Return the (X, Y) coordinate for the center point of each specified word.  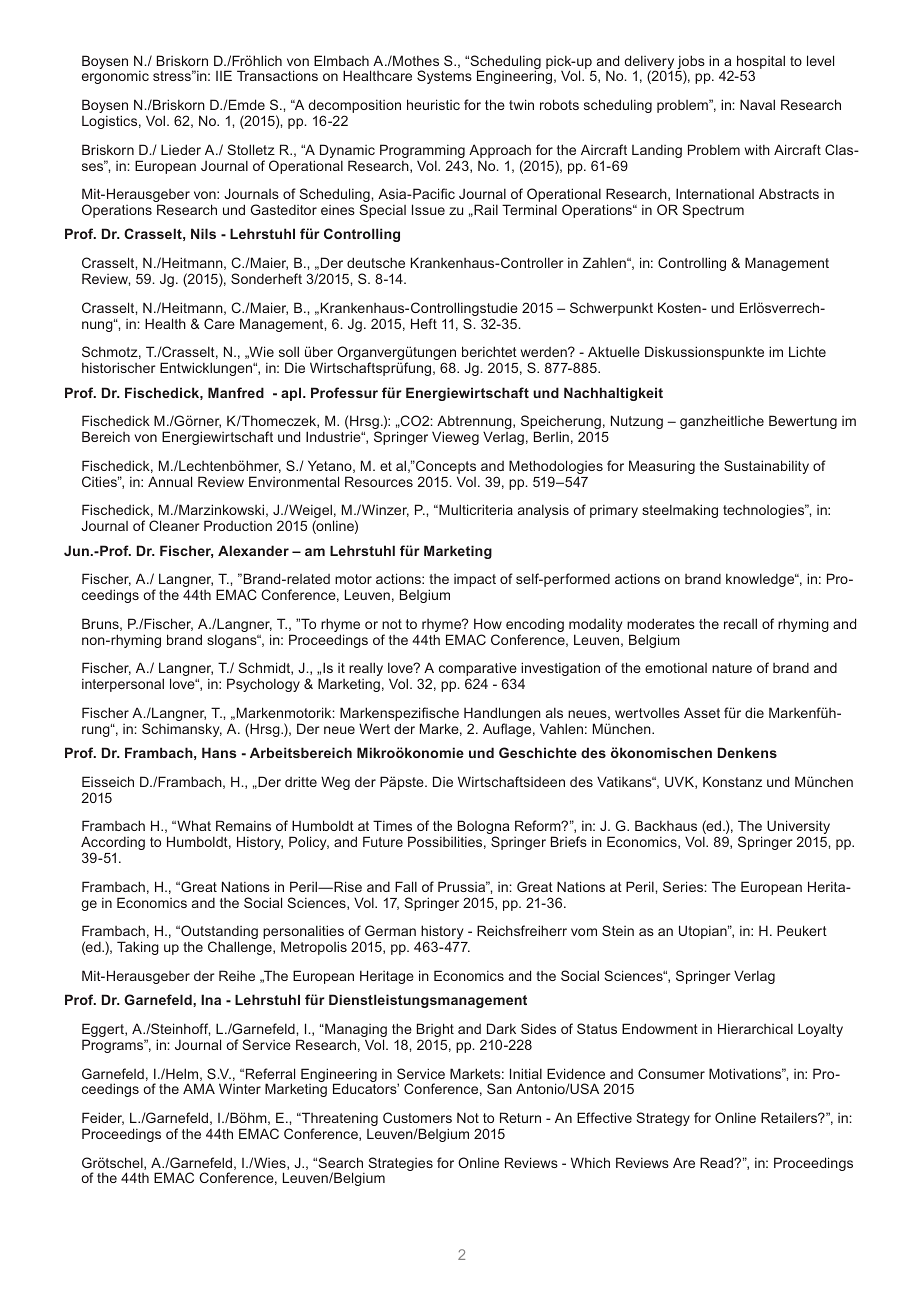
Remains (243, 825)
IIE (224, 75)
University (798, 828)
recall (740, 623)
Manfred (236, 392)
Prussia (463, 886)
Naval (757, 104)
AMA (199, 1088)
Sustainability (766, 467)
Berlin (551, 436)
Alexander (253, 550)
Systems (444, 77)
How (488, 623)
